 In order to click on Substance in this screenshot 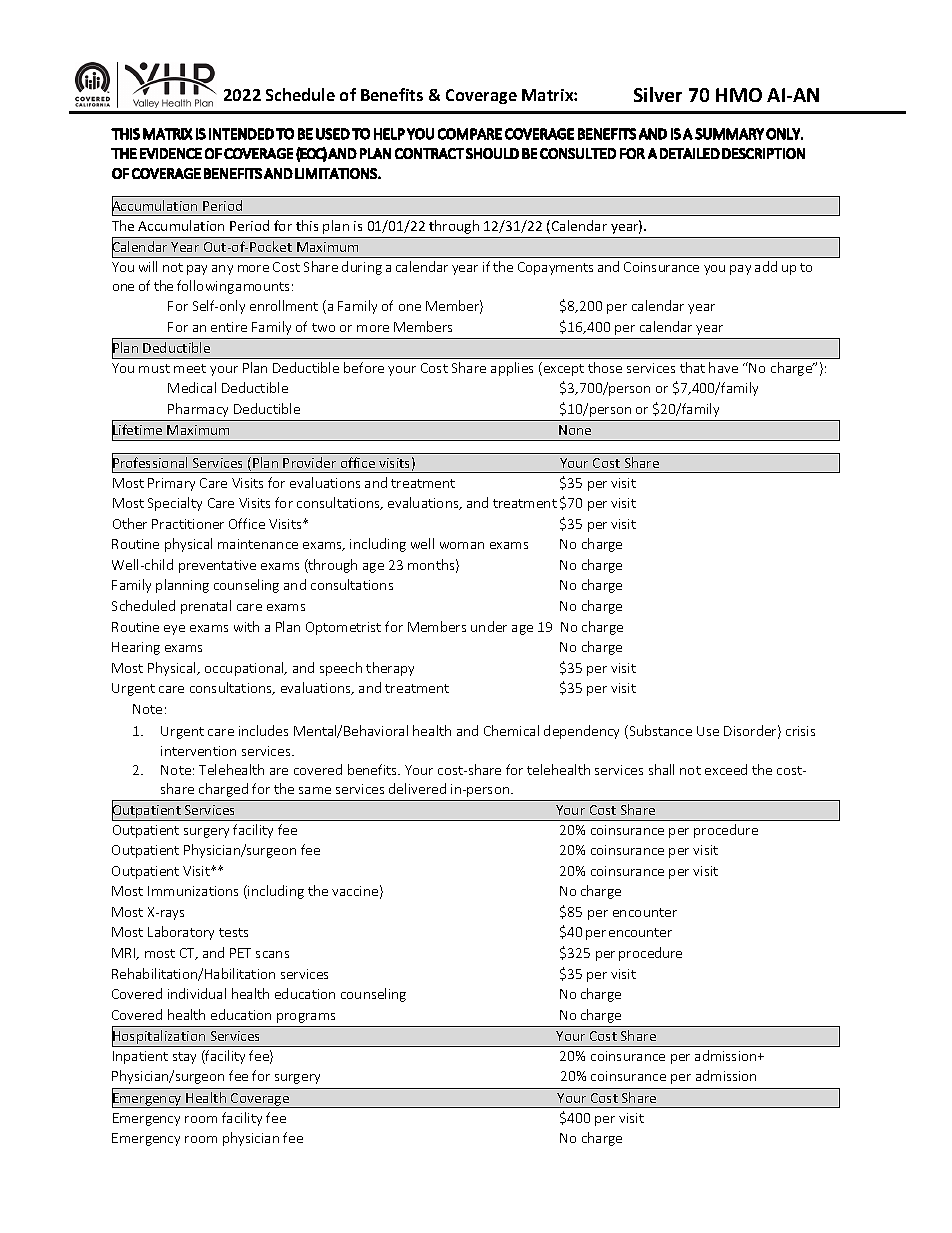, I will do `click(659, 732)`.
